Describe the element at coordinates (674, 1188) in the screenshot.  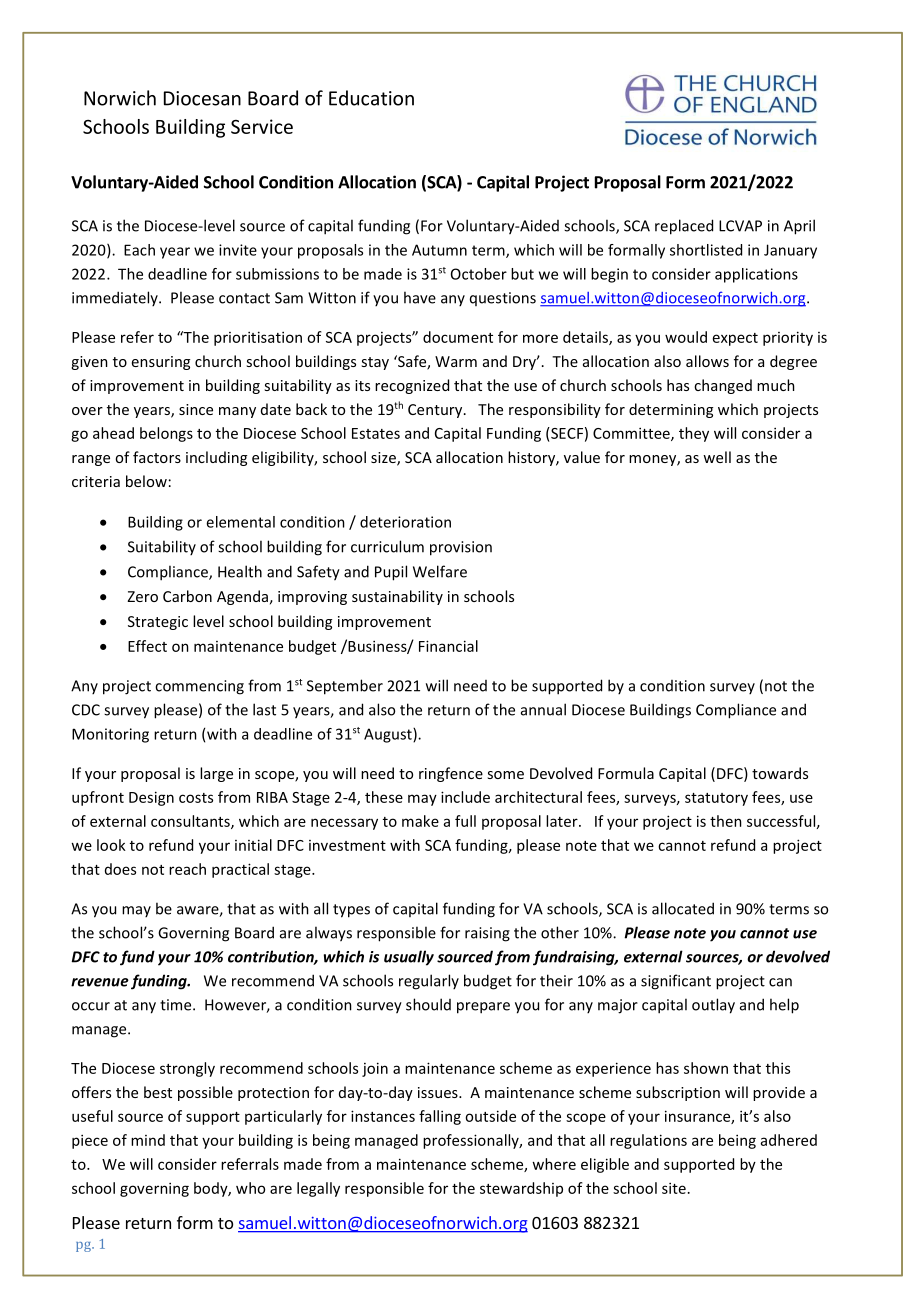
I see `site` at that location.
